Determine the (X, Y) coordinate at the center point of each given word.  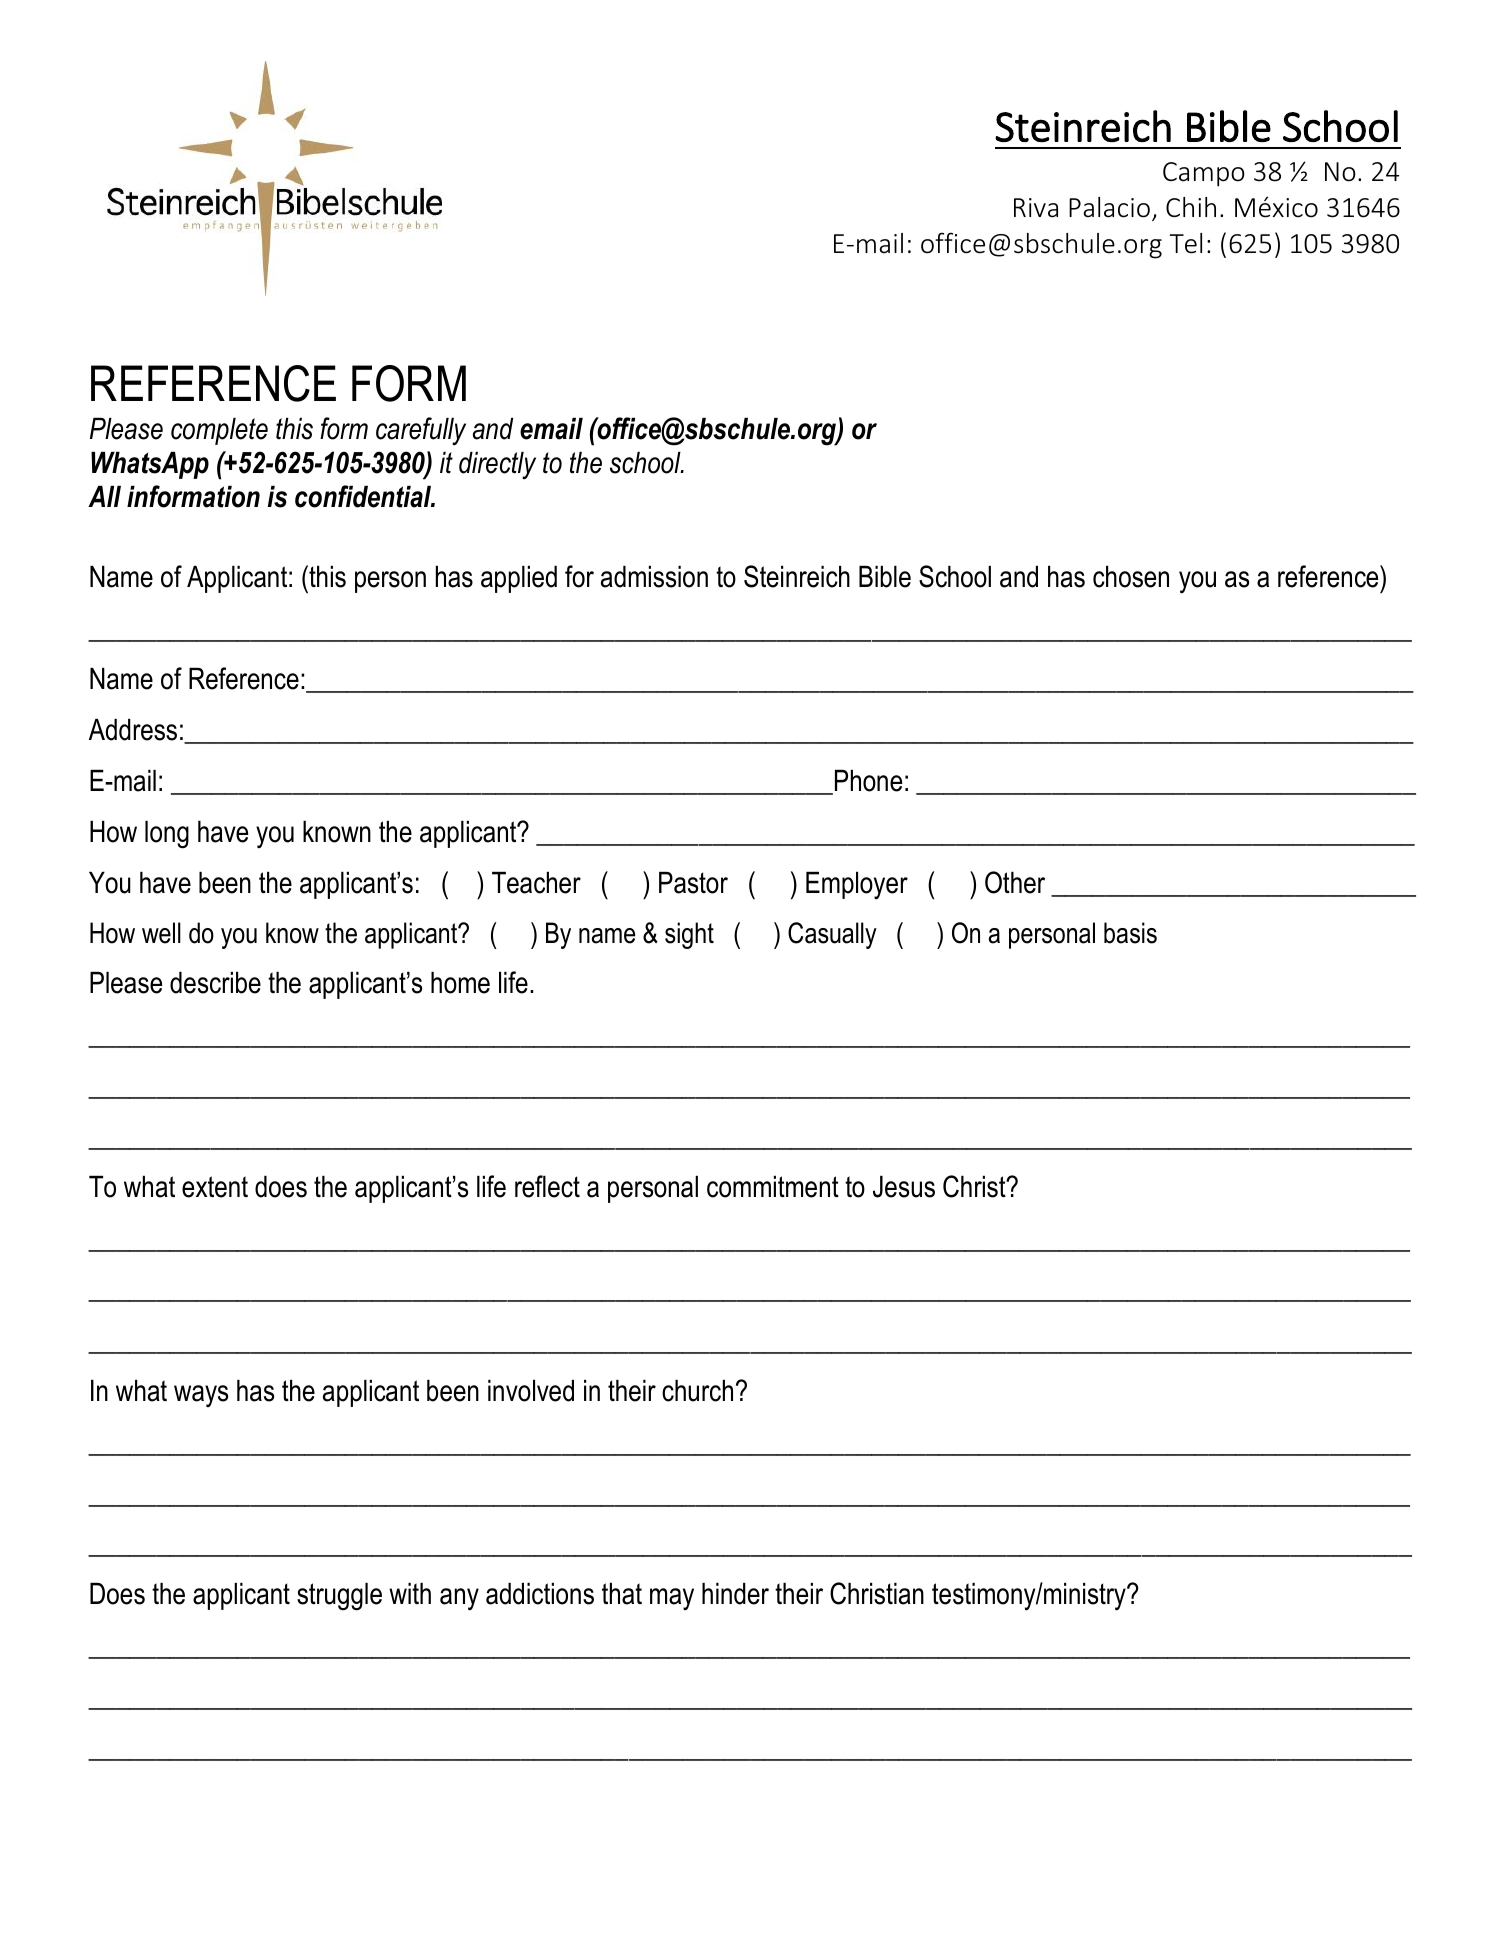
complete (219, 431)
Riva (1036, 208)
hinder (735, 1594)
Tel (1186, 243)
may (672, 1599)
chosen (1131, 577)
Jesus (904, 1187)
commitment (773, 1187)
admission (654, 577)
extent (215, 1187)
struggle (339, 1597)
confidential (364, 496)
